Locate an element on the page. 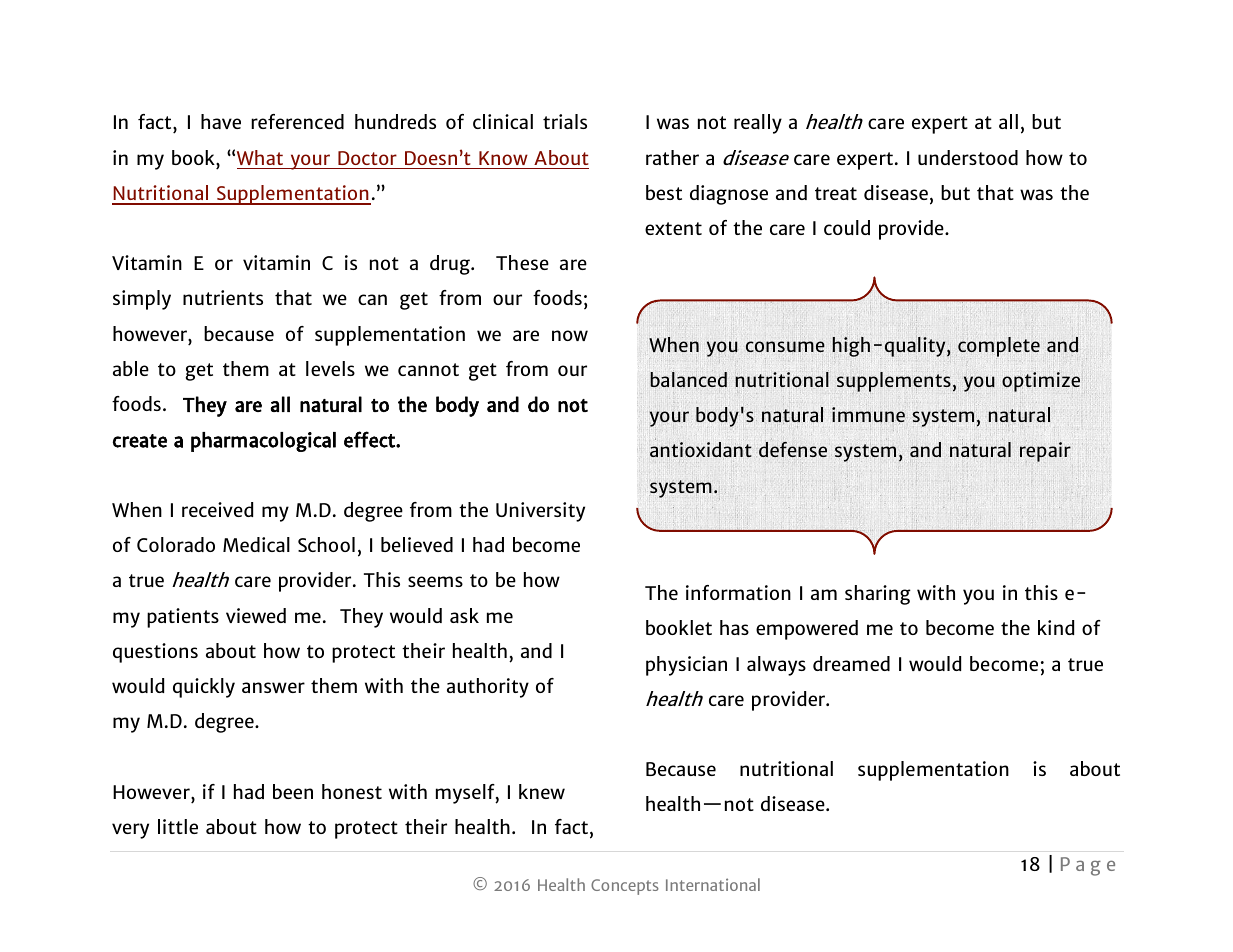 The width and height of the document is (1233, 952). repair is located at coordinates (1045, 452).
